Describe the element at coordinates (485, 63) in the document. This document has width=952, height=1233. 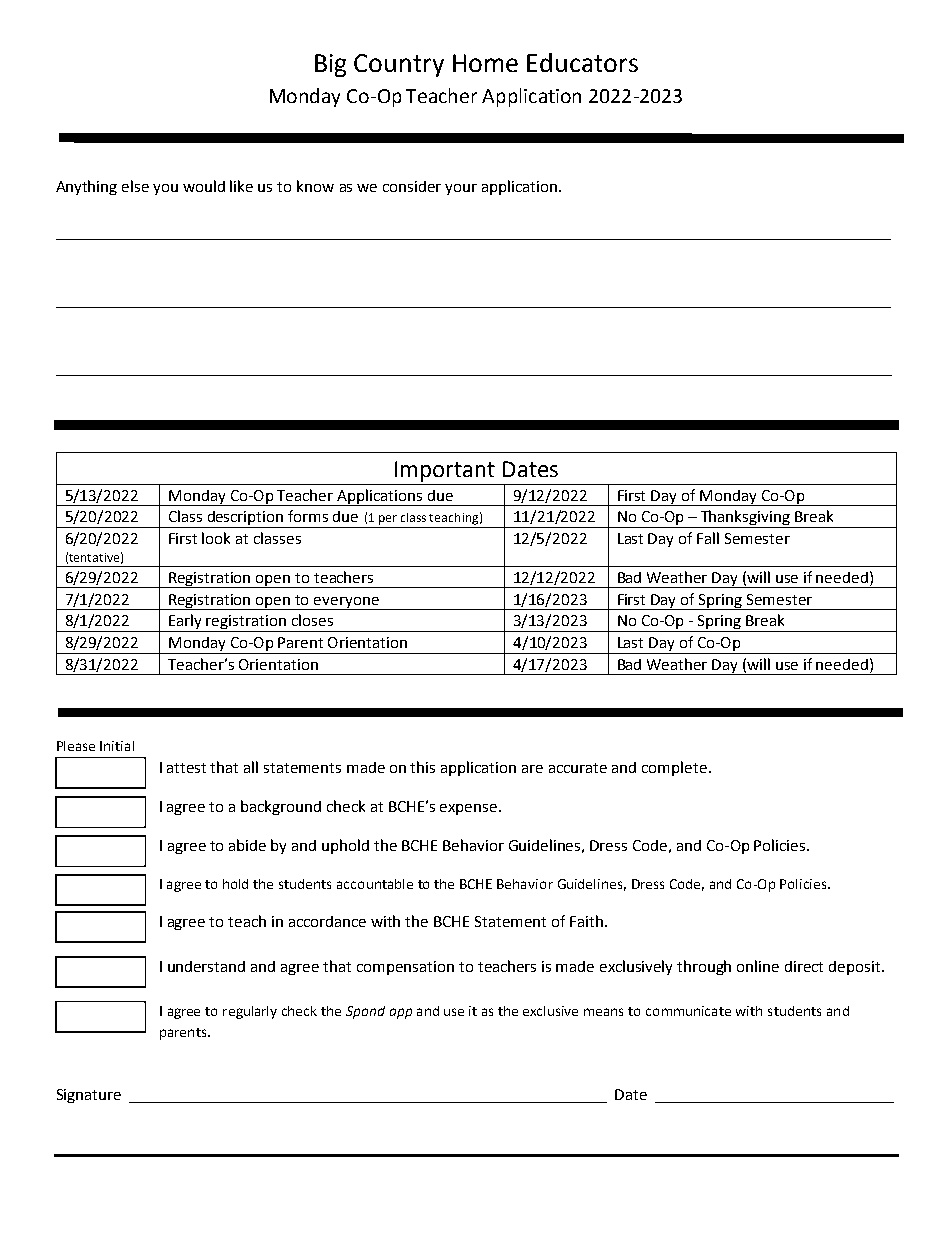
I see `Home` at that location.
